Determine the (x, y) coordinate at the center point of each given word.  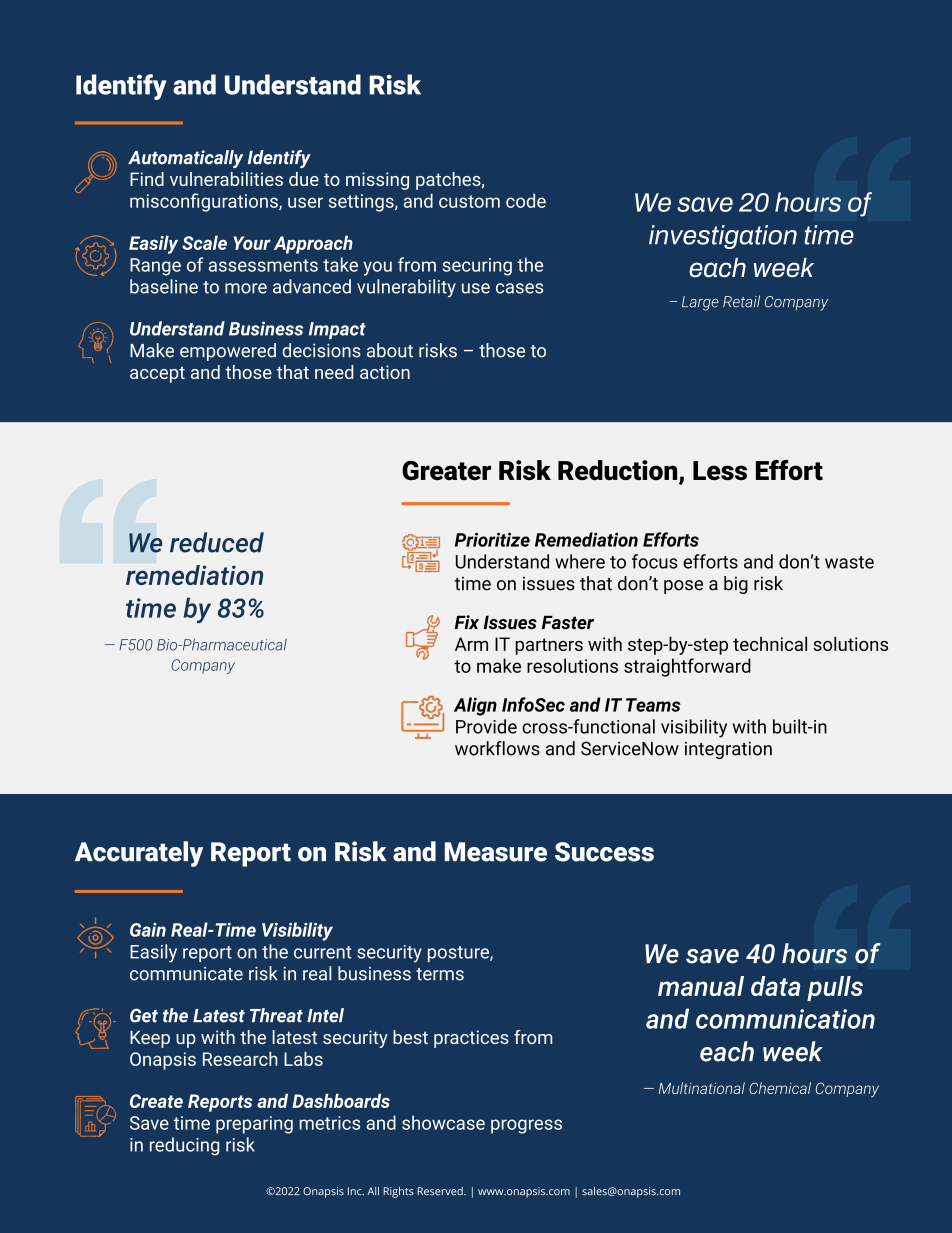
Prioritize (492, 539)
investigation (723, 237)
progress (526, 1126)
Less (720, 470)
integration (728, 750)
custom (469, 201)
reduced (217, 542)
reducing (184, 1146)
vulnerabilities (226, 179)
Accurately (139, 854)
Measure (496, 852)
